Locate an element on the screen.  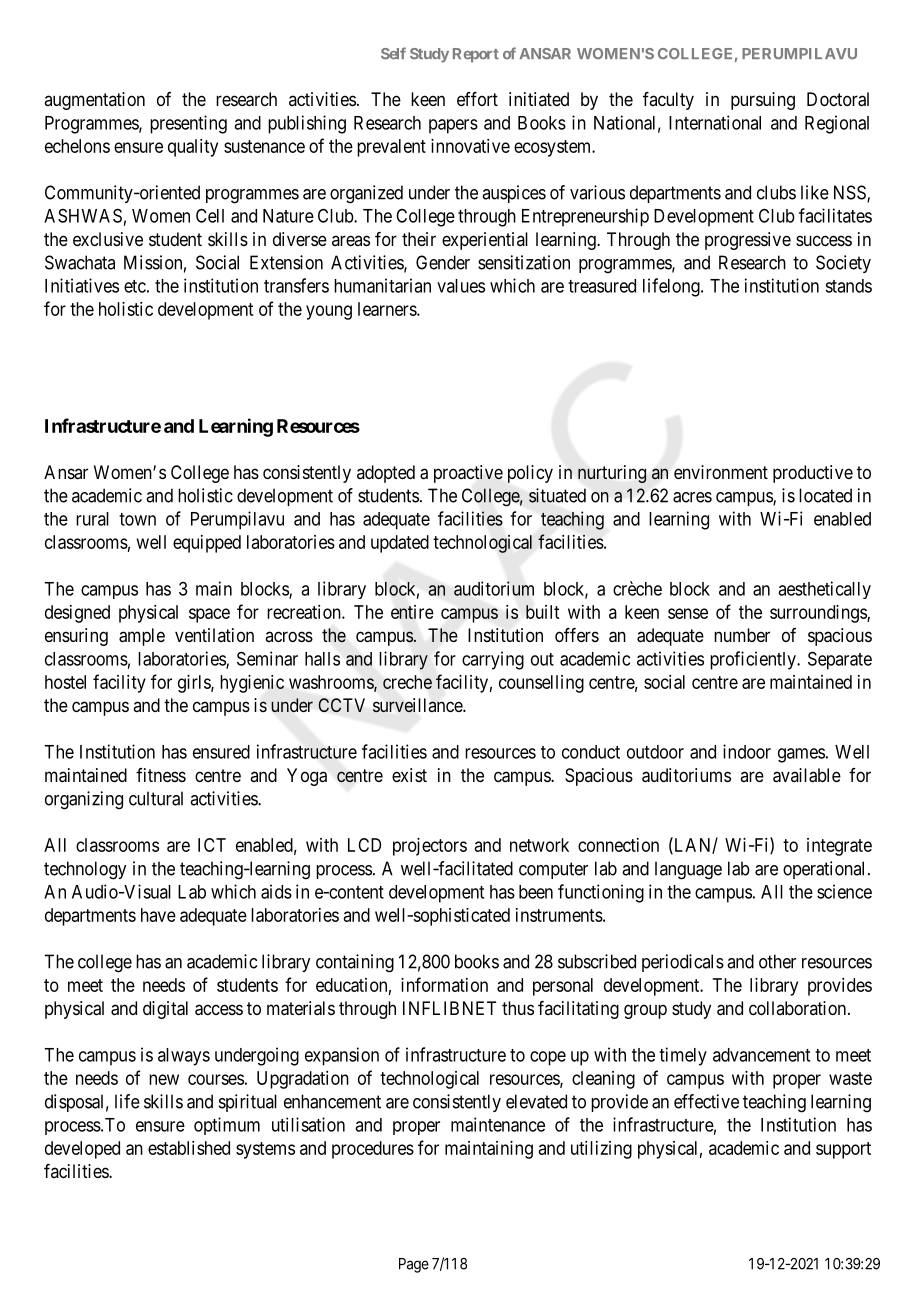
Page is located at coordinates (414, 1265).
